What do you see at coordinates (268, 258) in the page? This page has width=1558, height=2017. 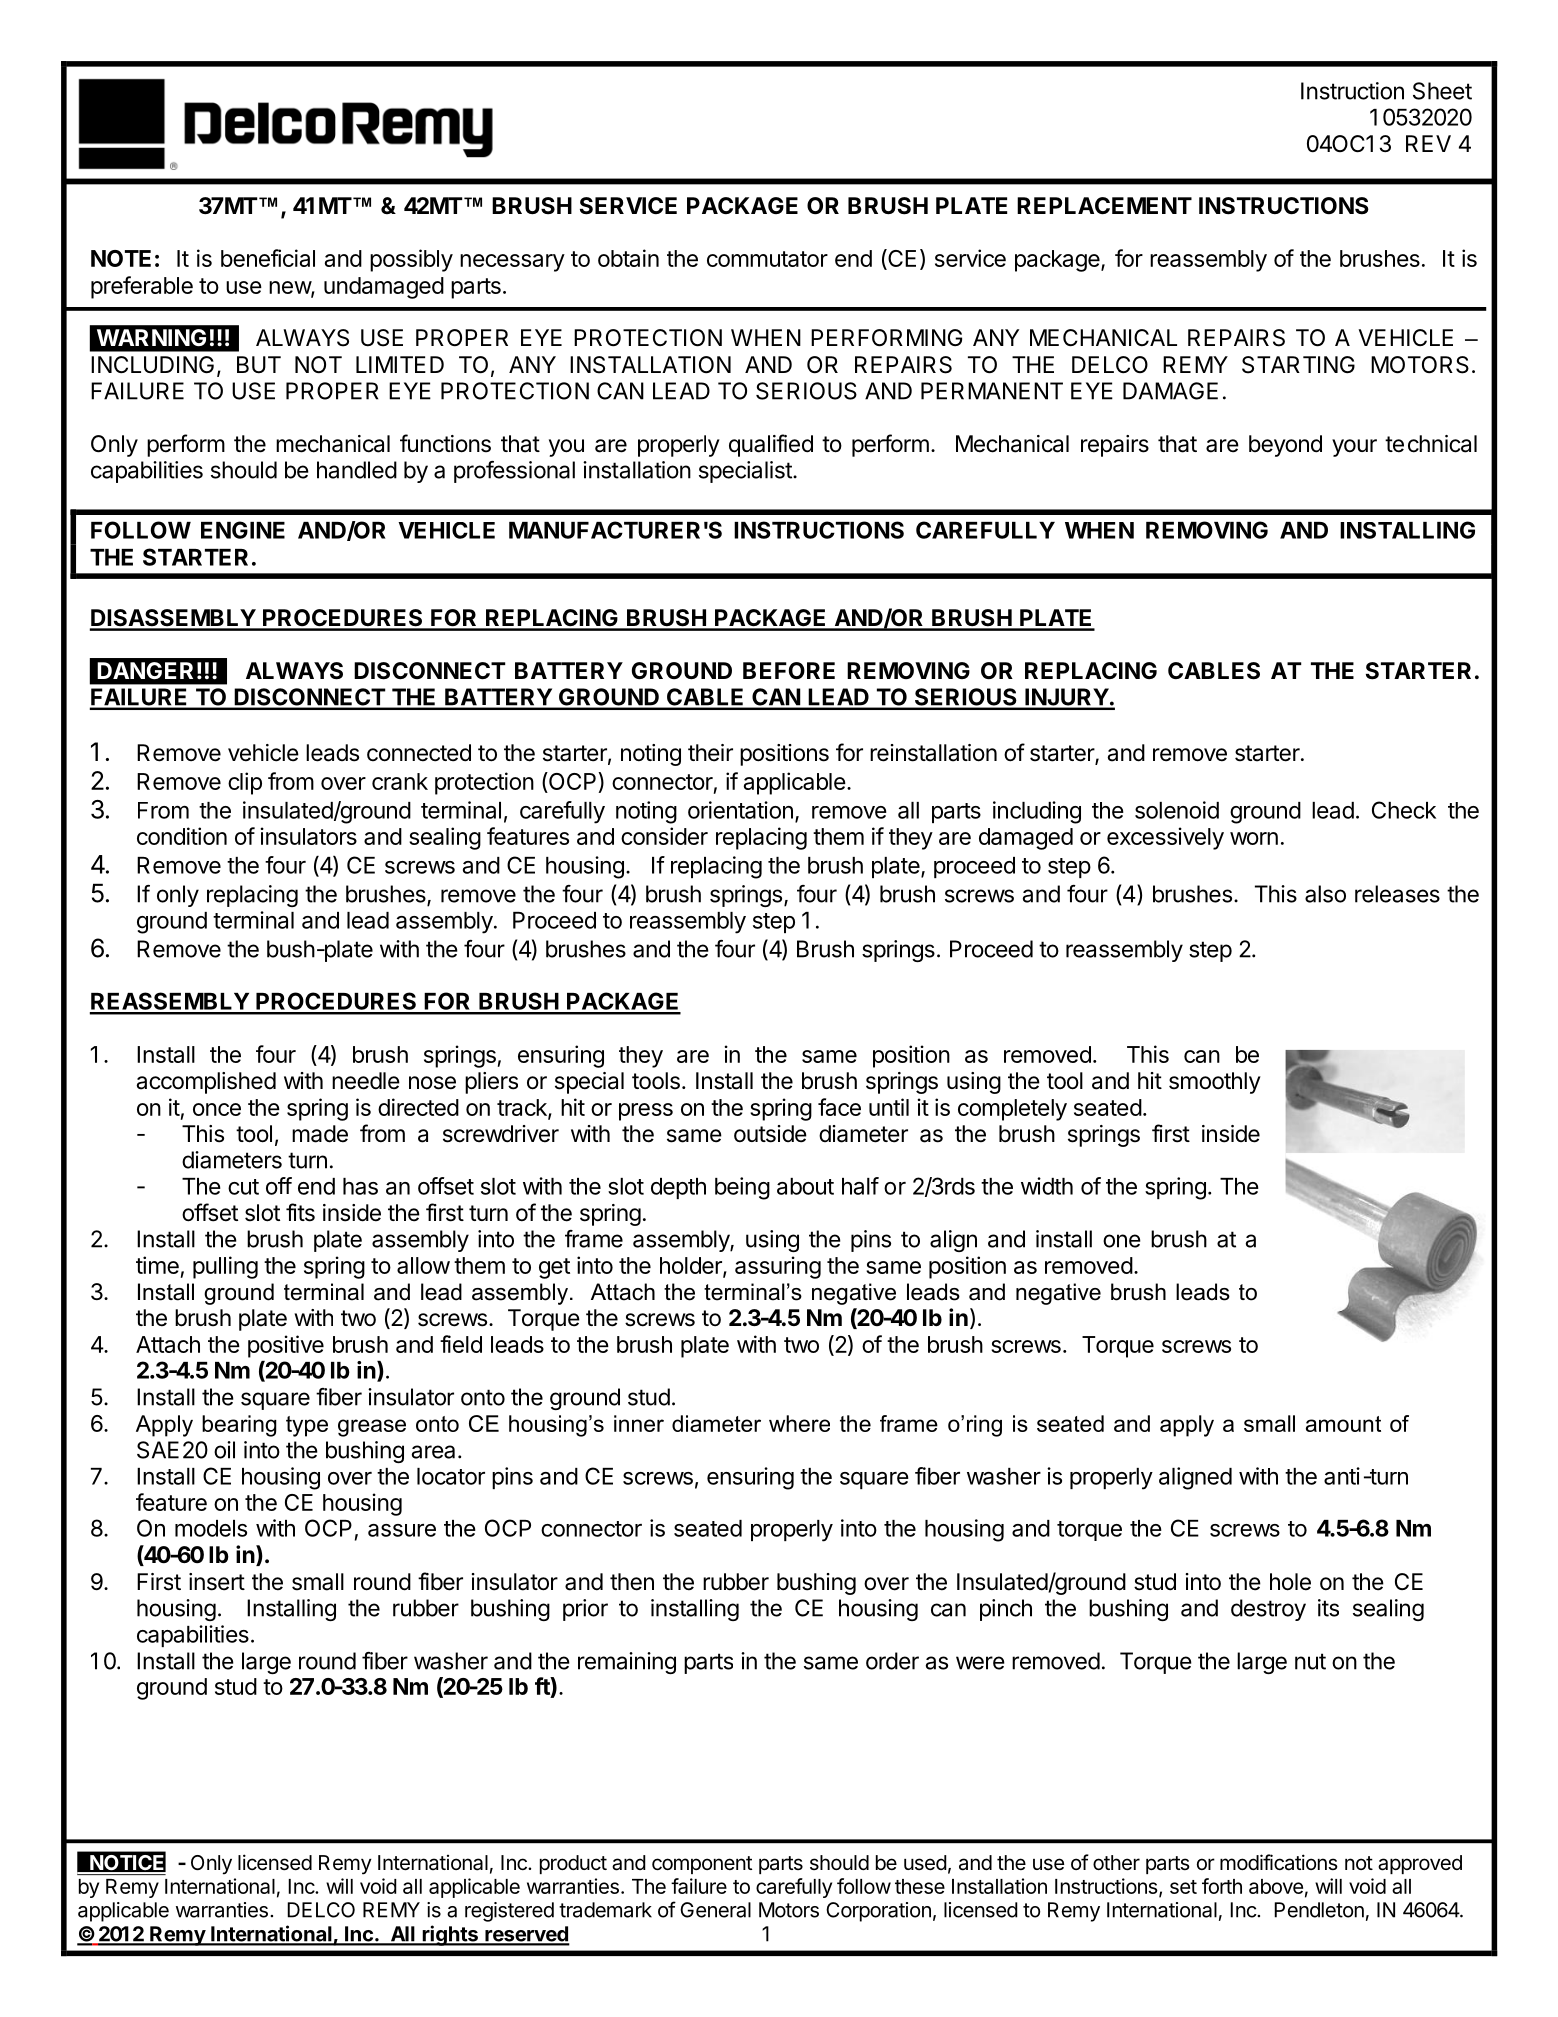 I see `beneficial` at bounding box center [268, 258].
